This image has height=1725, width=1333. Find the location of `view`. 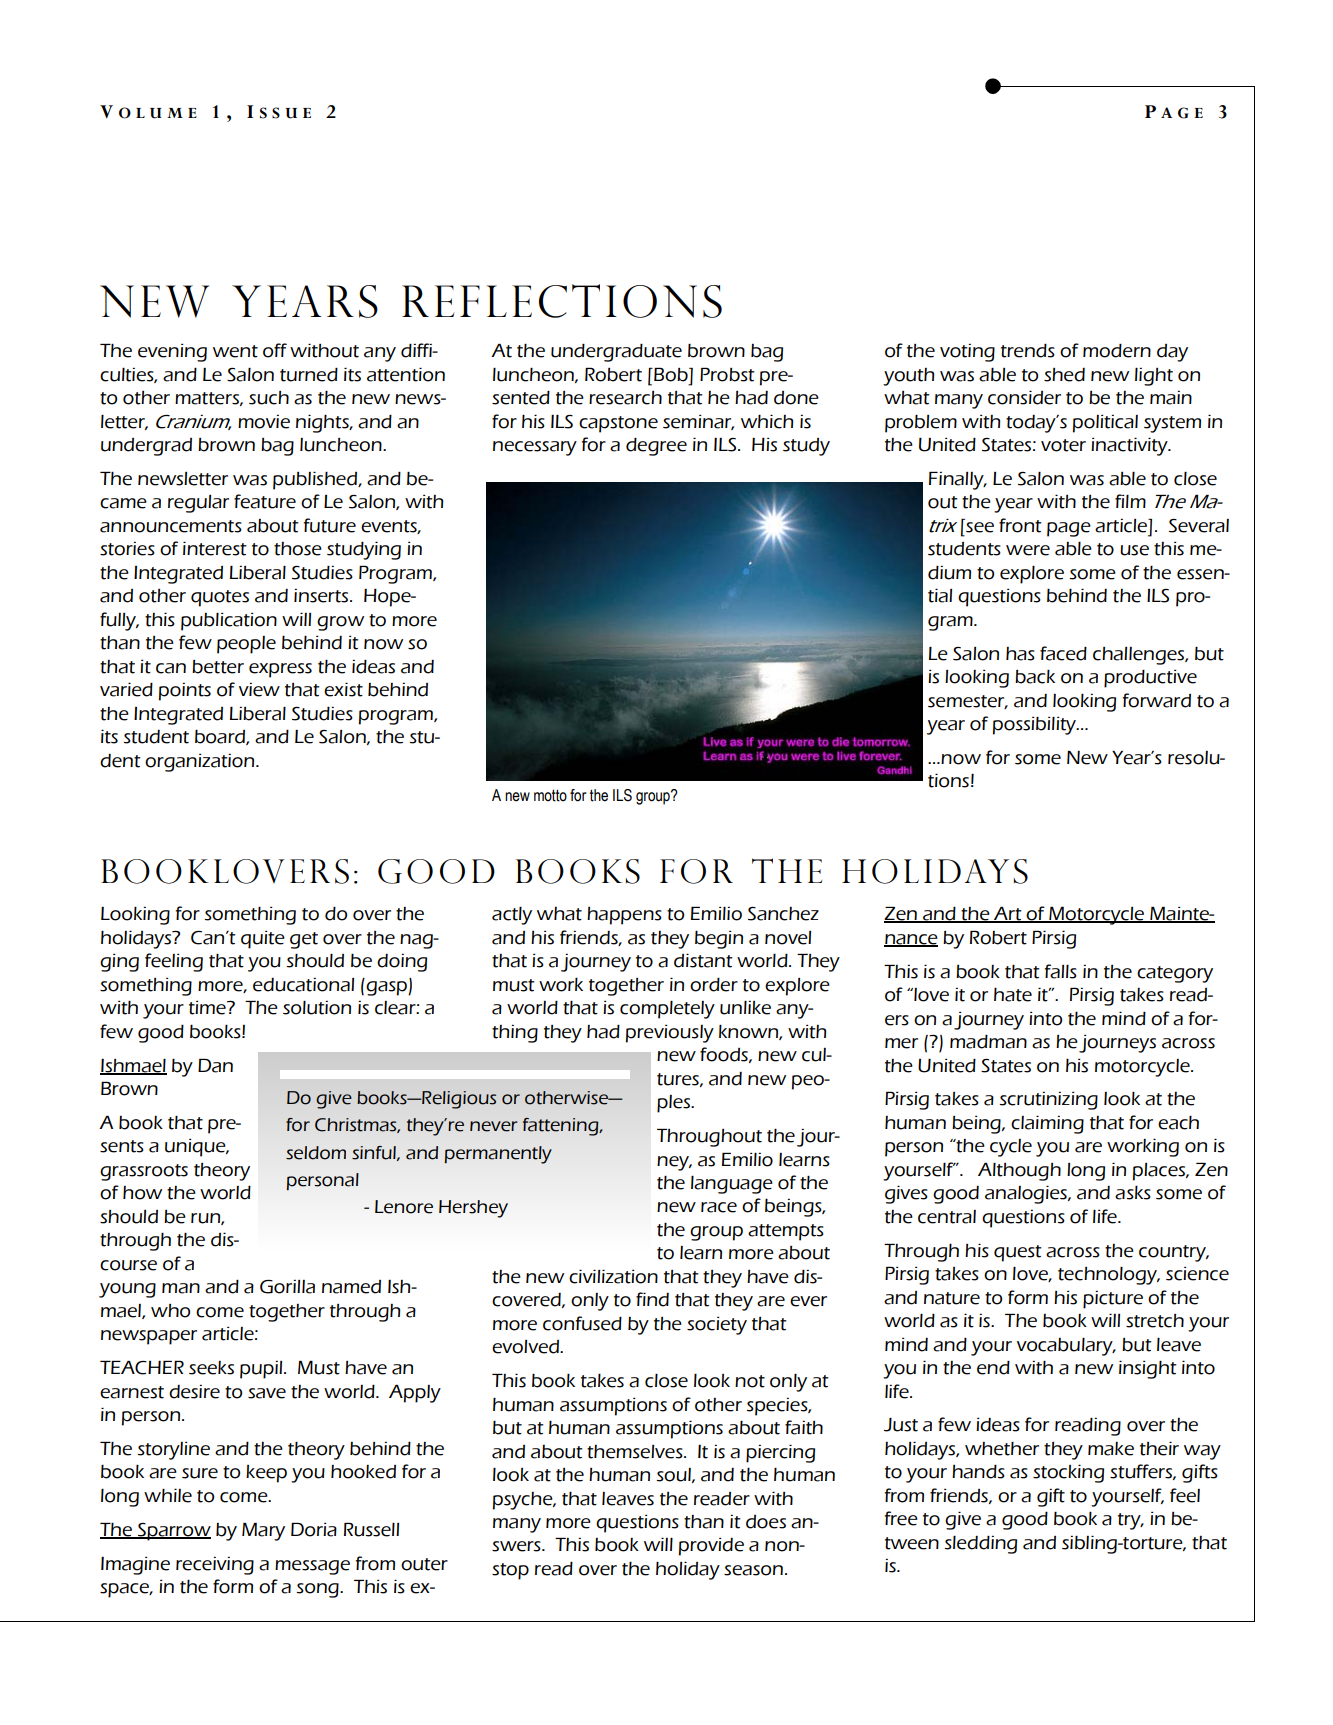

view is located at coordinates (259, 690).
